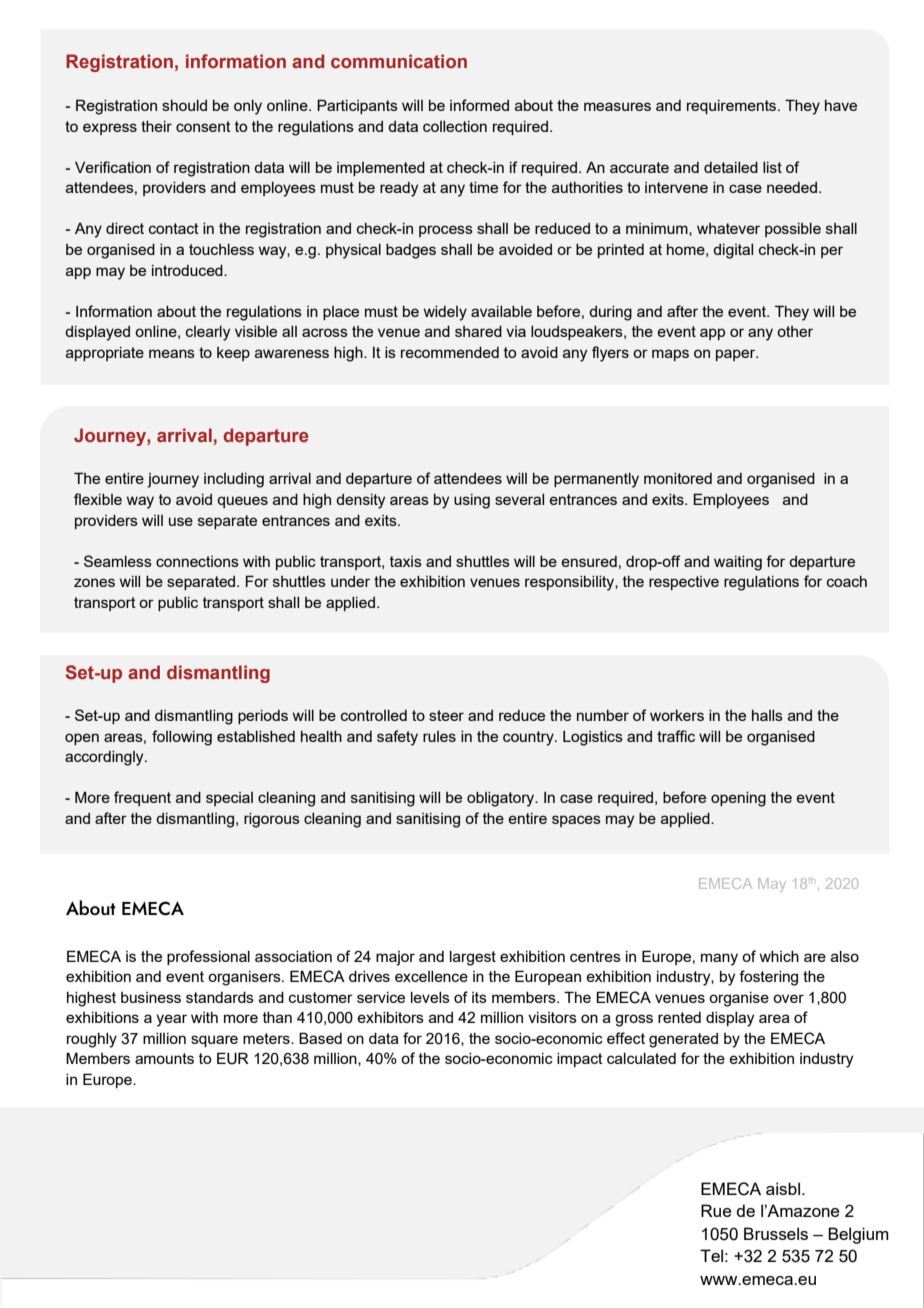 The width and height of the image is (924, 1308). What do you see at coordinates (197, 561) in the image?
I see `connections` at bounding box center [197, 561].
